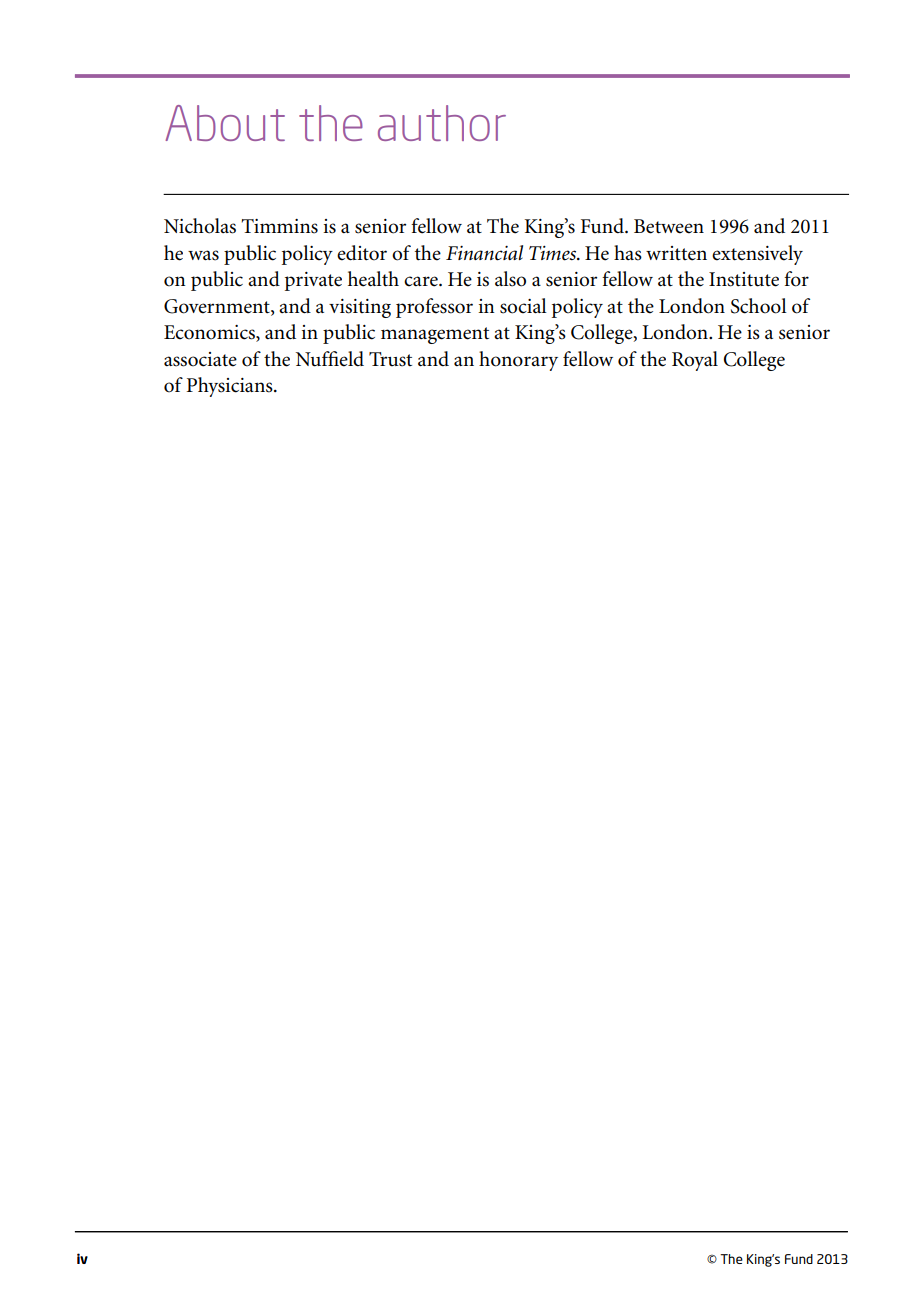  What do you see at coordinates (225, 123) in the document?
I see `About` at bounding box center [225, 123].
